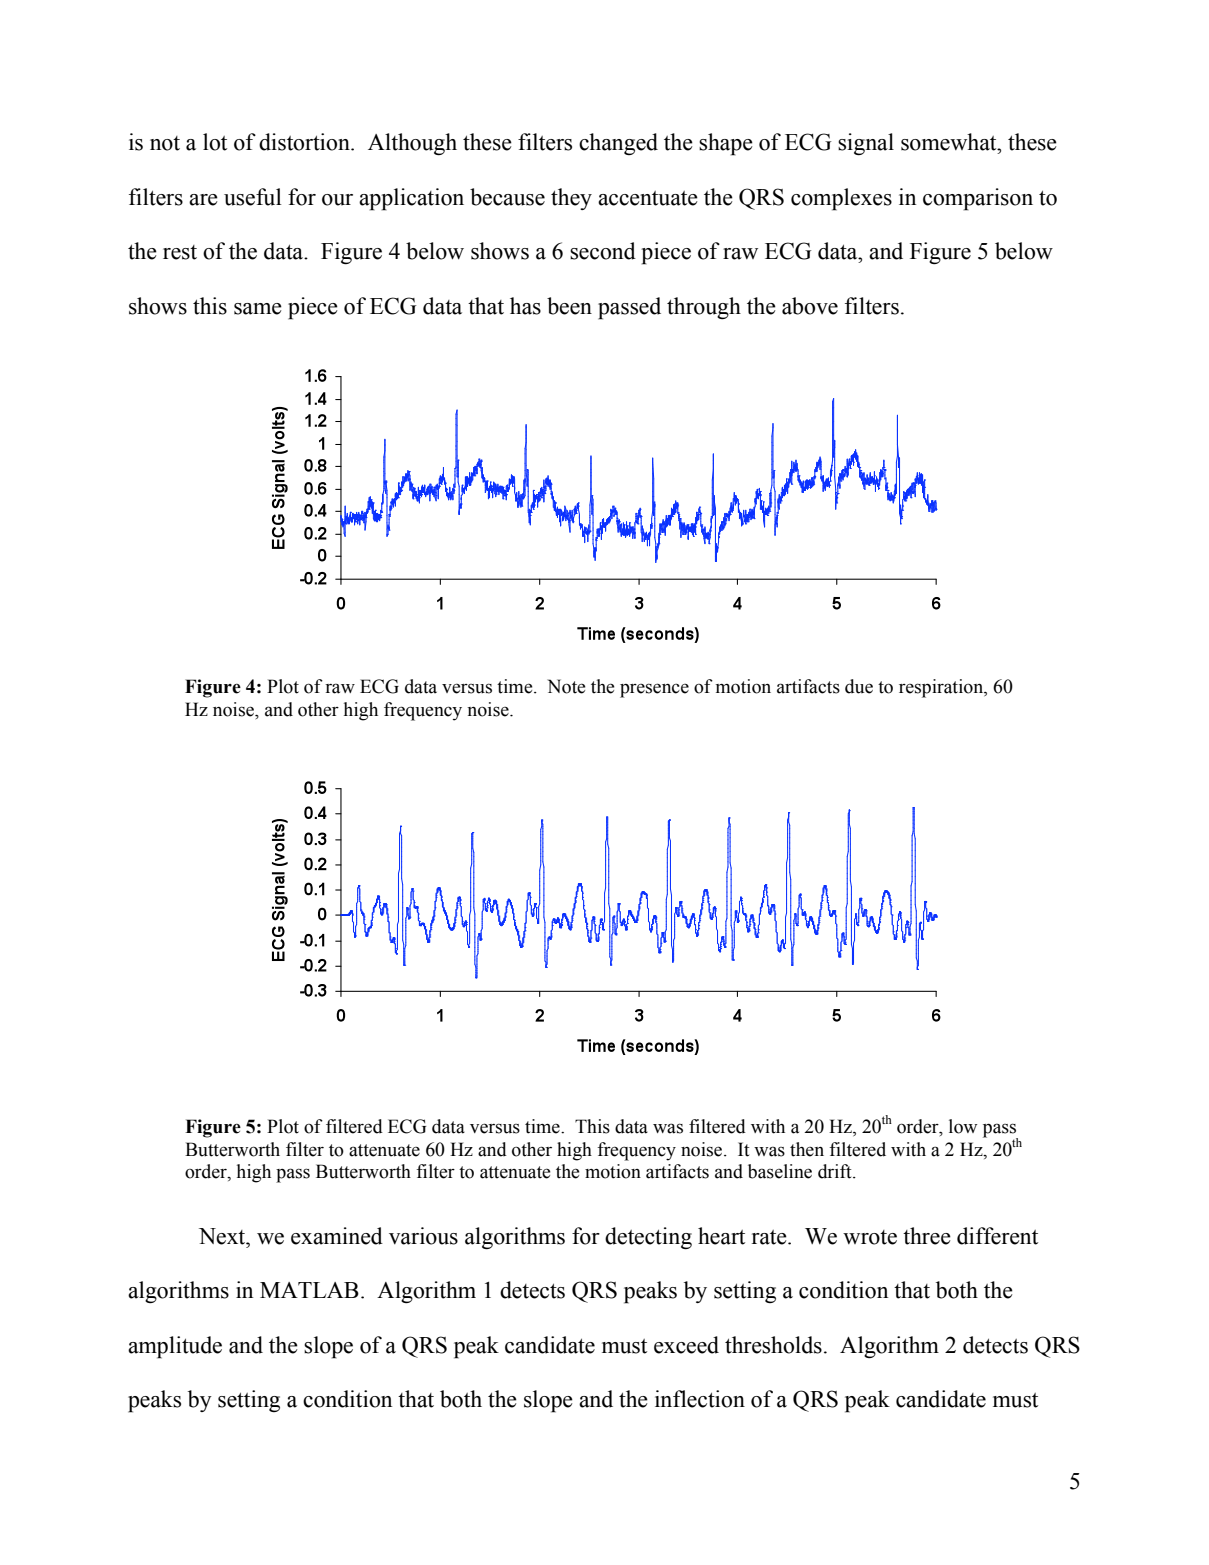 The image size is (1209, 1565). What do you see at coordinates (866, 144) in the page?
I see `signal` at bounding box center [866, 144].
